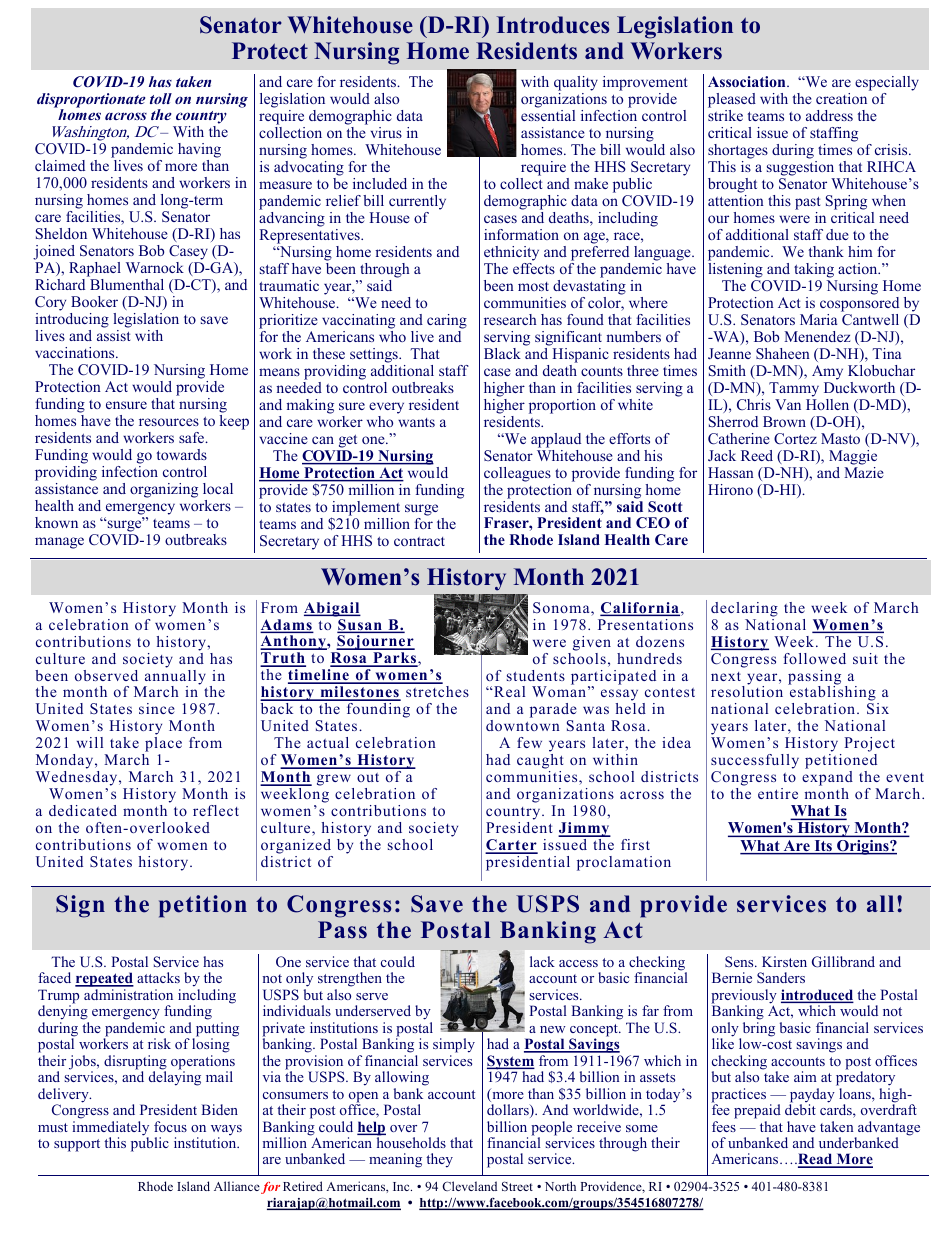  I want to click on Carter, so click(511, 846).
